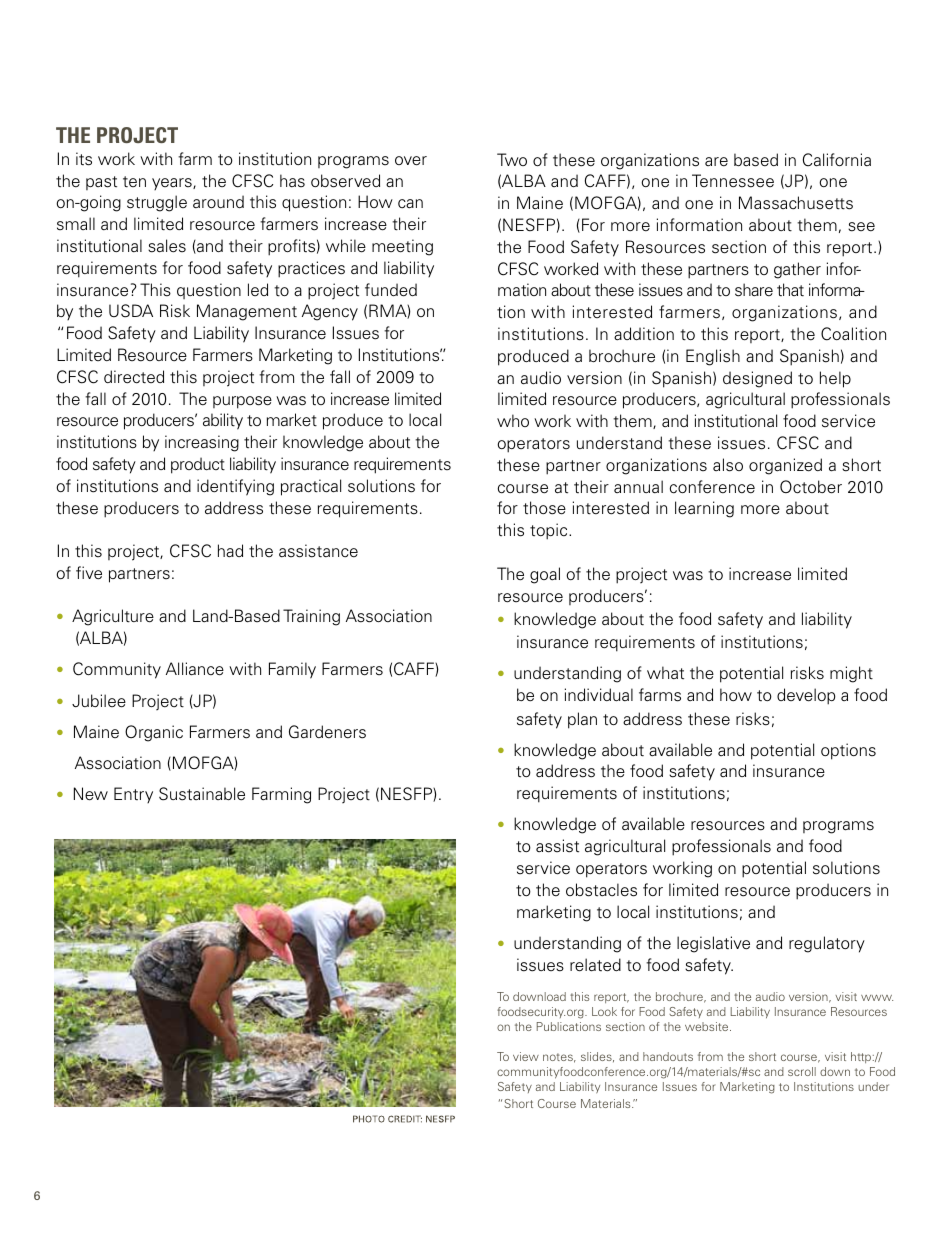 This document has width=952, height=1233. Describe the element at coordinates (173, 184) in the document. I see `years` at that location.
